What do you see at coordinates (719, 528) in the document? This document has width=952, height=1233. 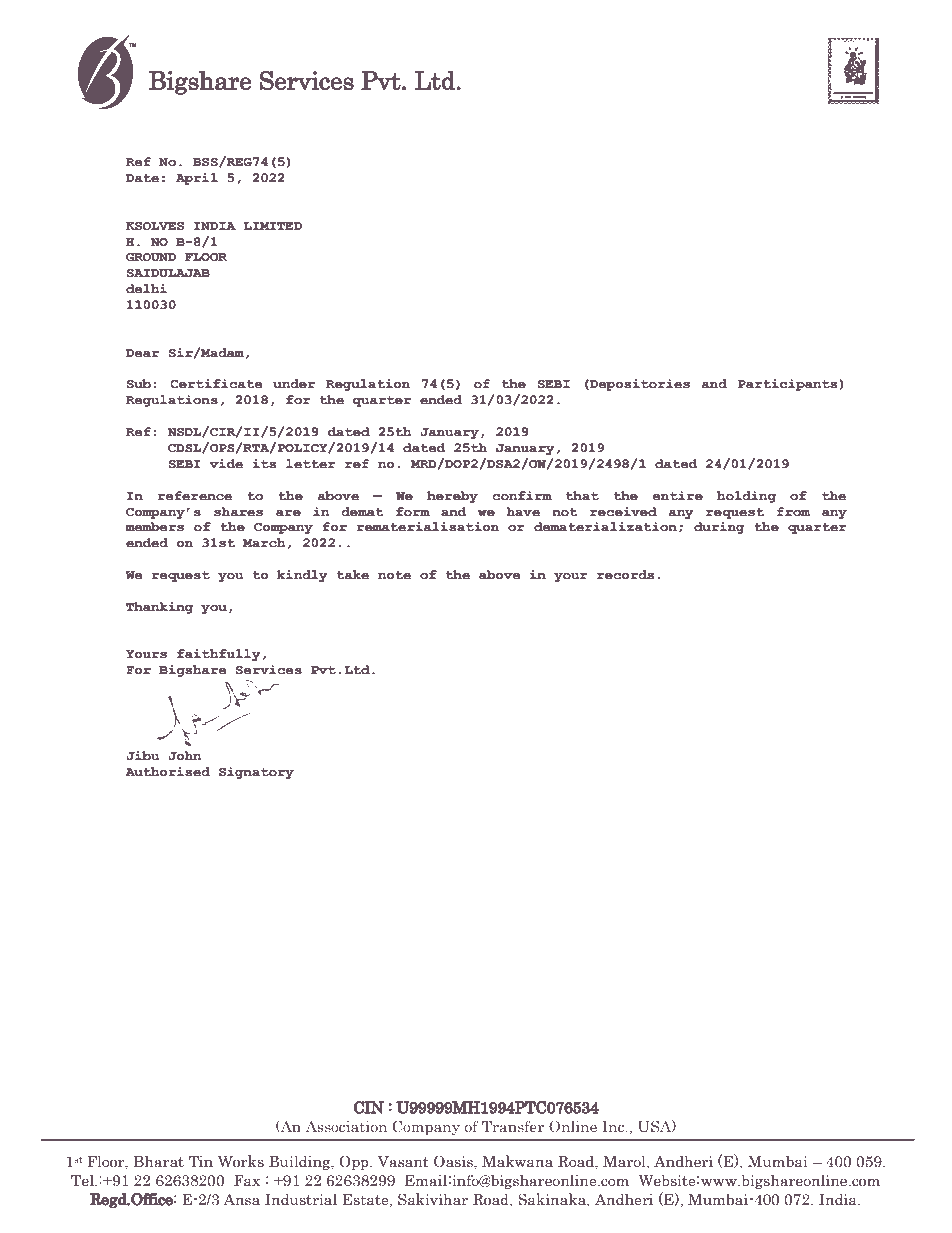 I see `during` at bounding box center [719, 528].
